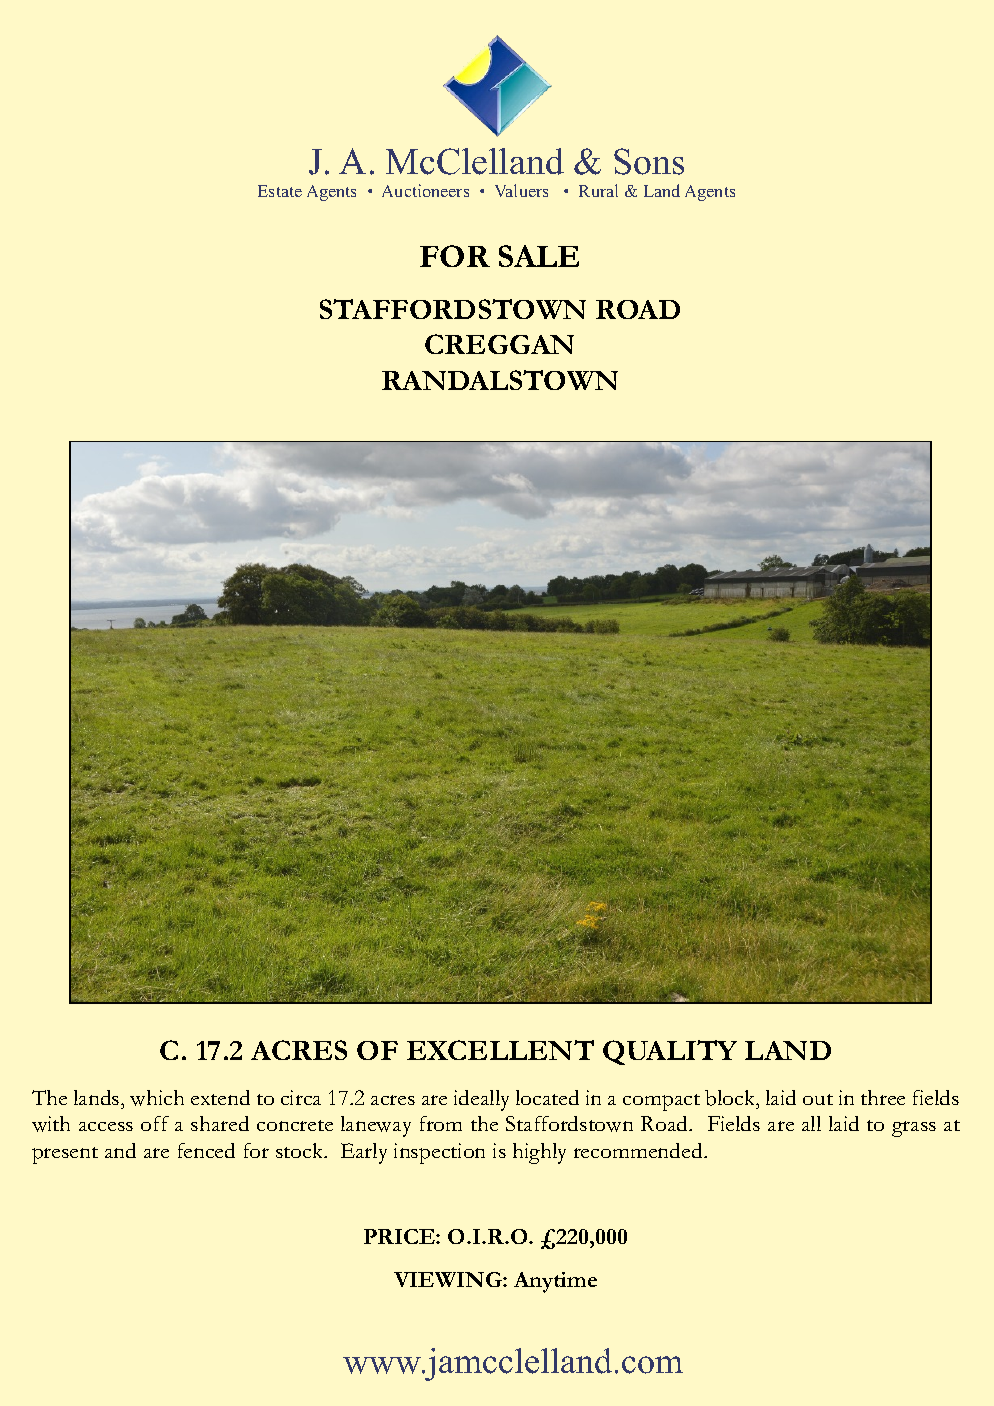 The height and width of the screenshot is (1406, 994). I want to click on three, so click(883, 1097).
